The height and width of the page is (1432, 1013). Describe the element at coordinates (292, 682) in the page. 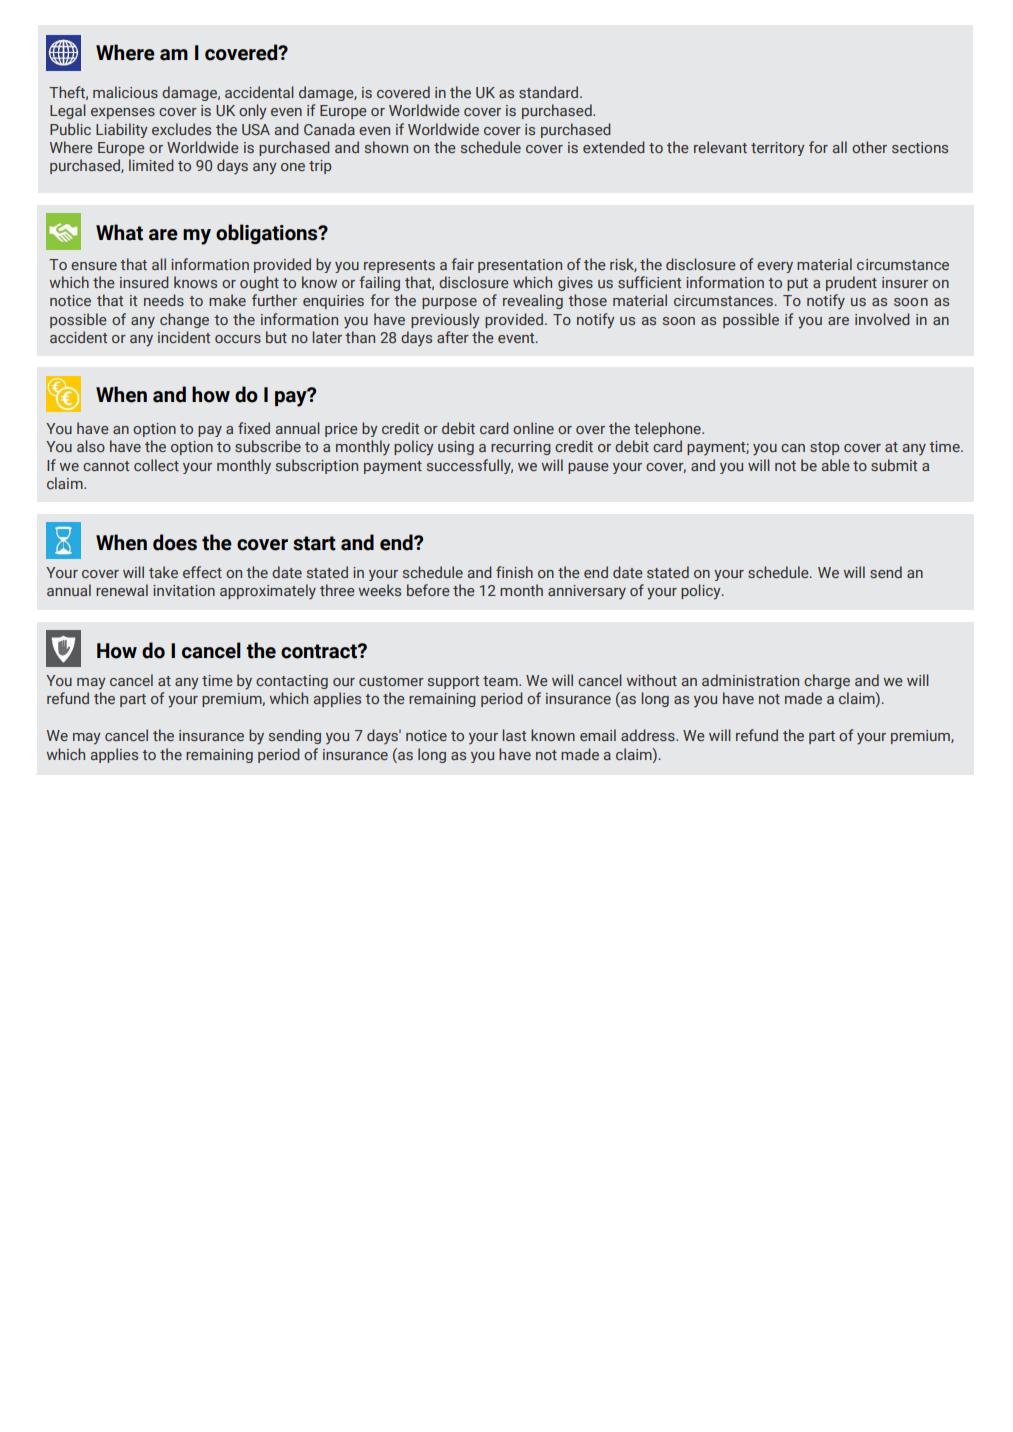

I see `contacting` at that location.
